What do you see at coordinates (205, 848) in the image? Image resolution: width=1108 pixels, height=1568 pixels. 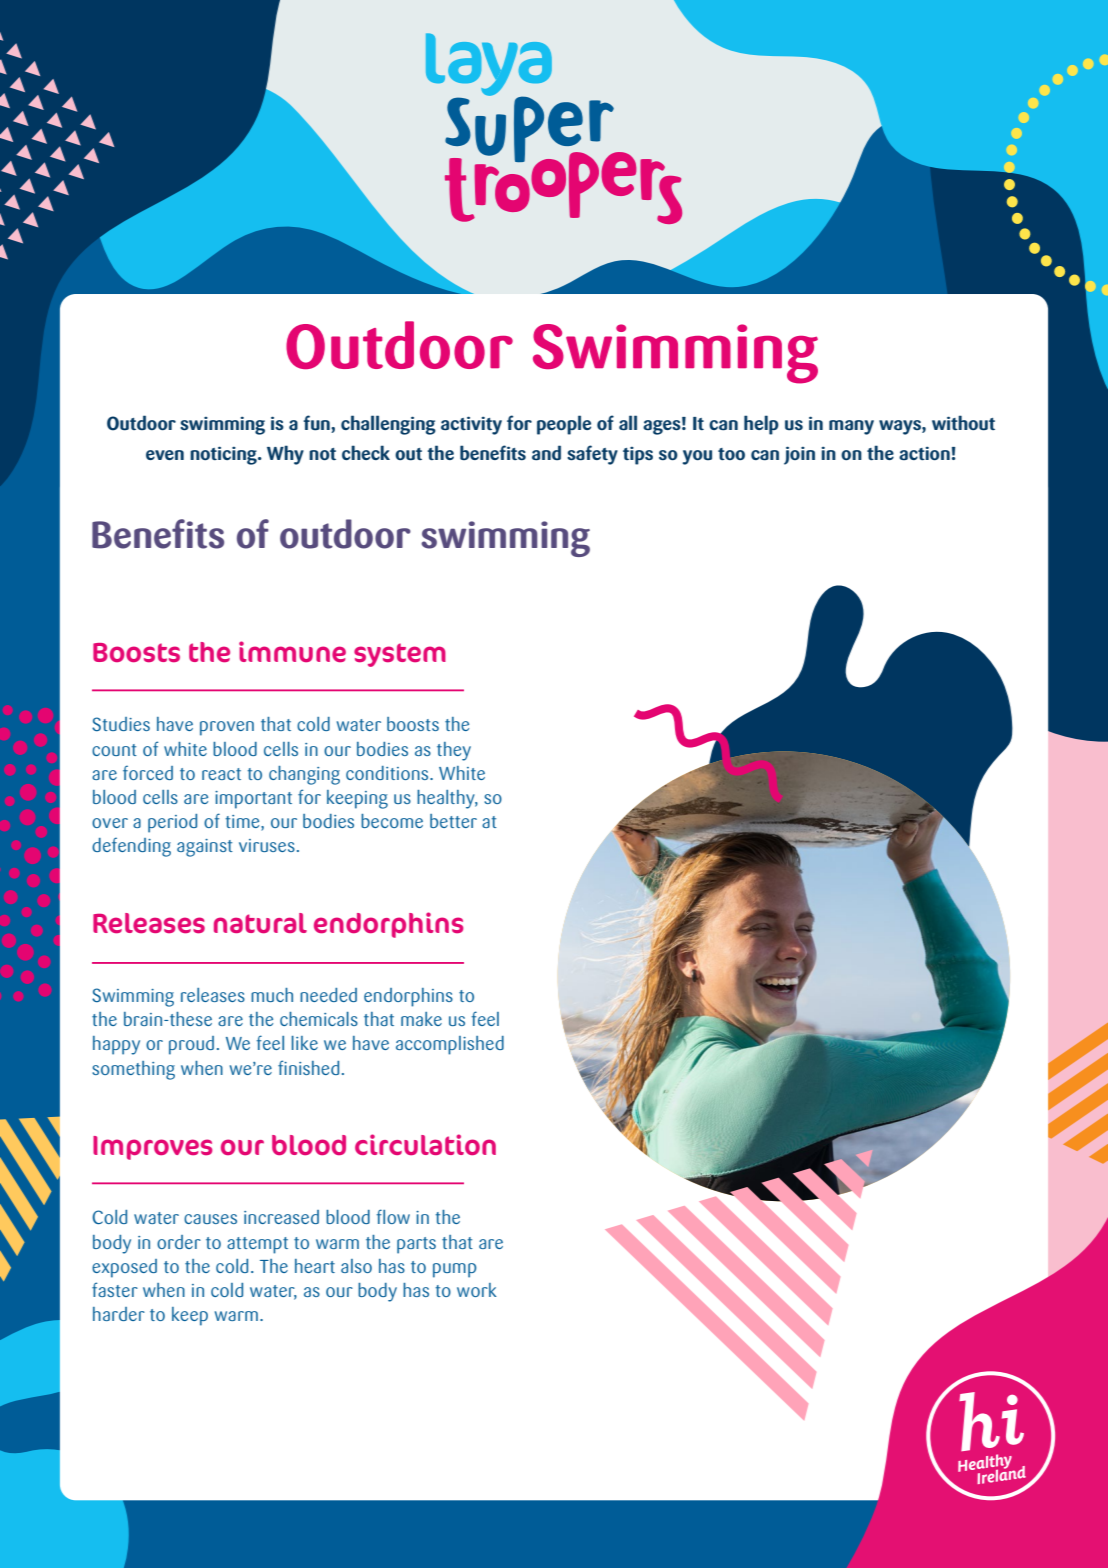 I see `against` at bounding box center [205, 848].
